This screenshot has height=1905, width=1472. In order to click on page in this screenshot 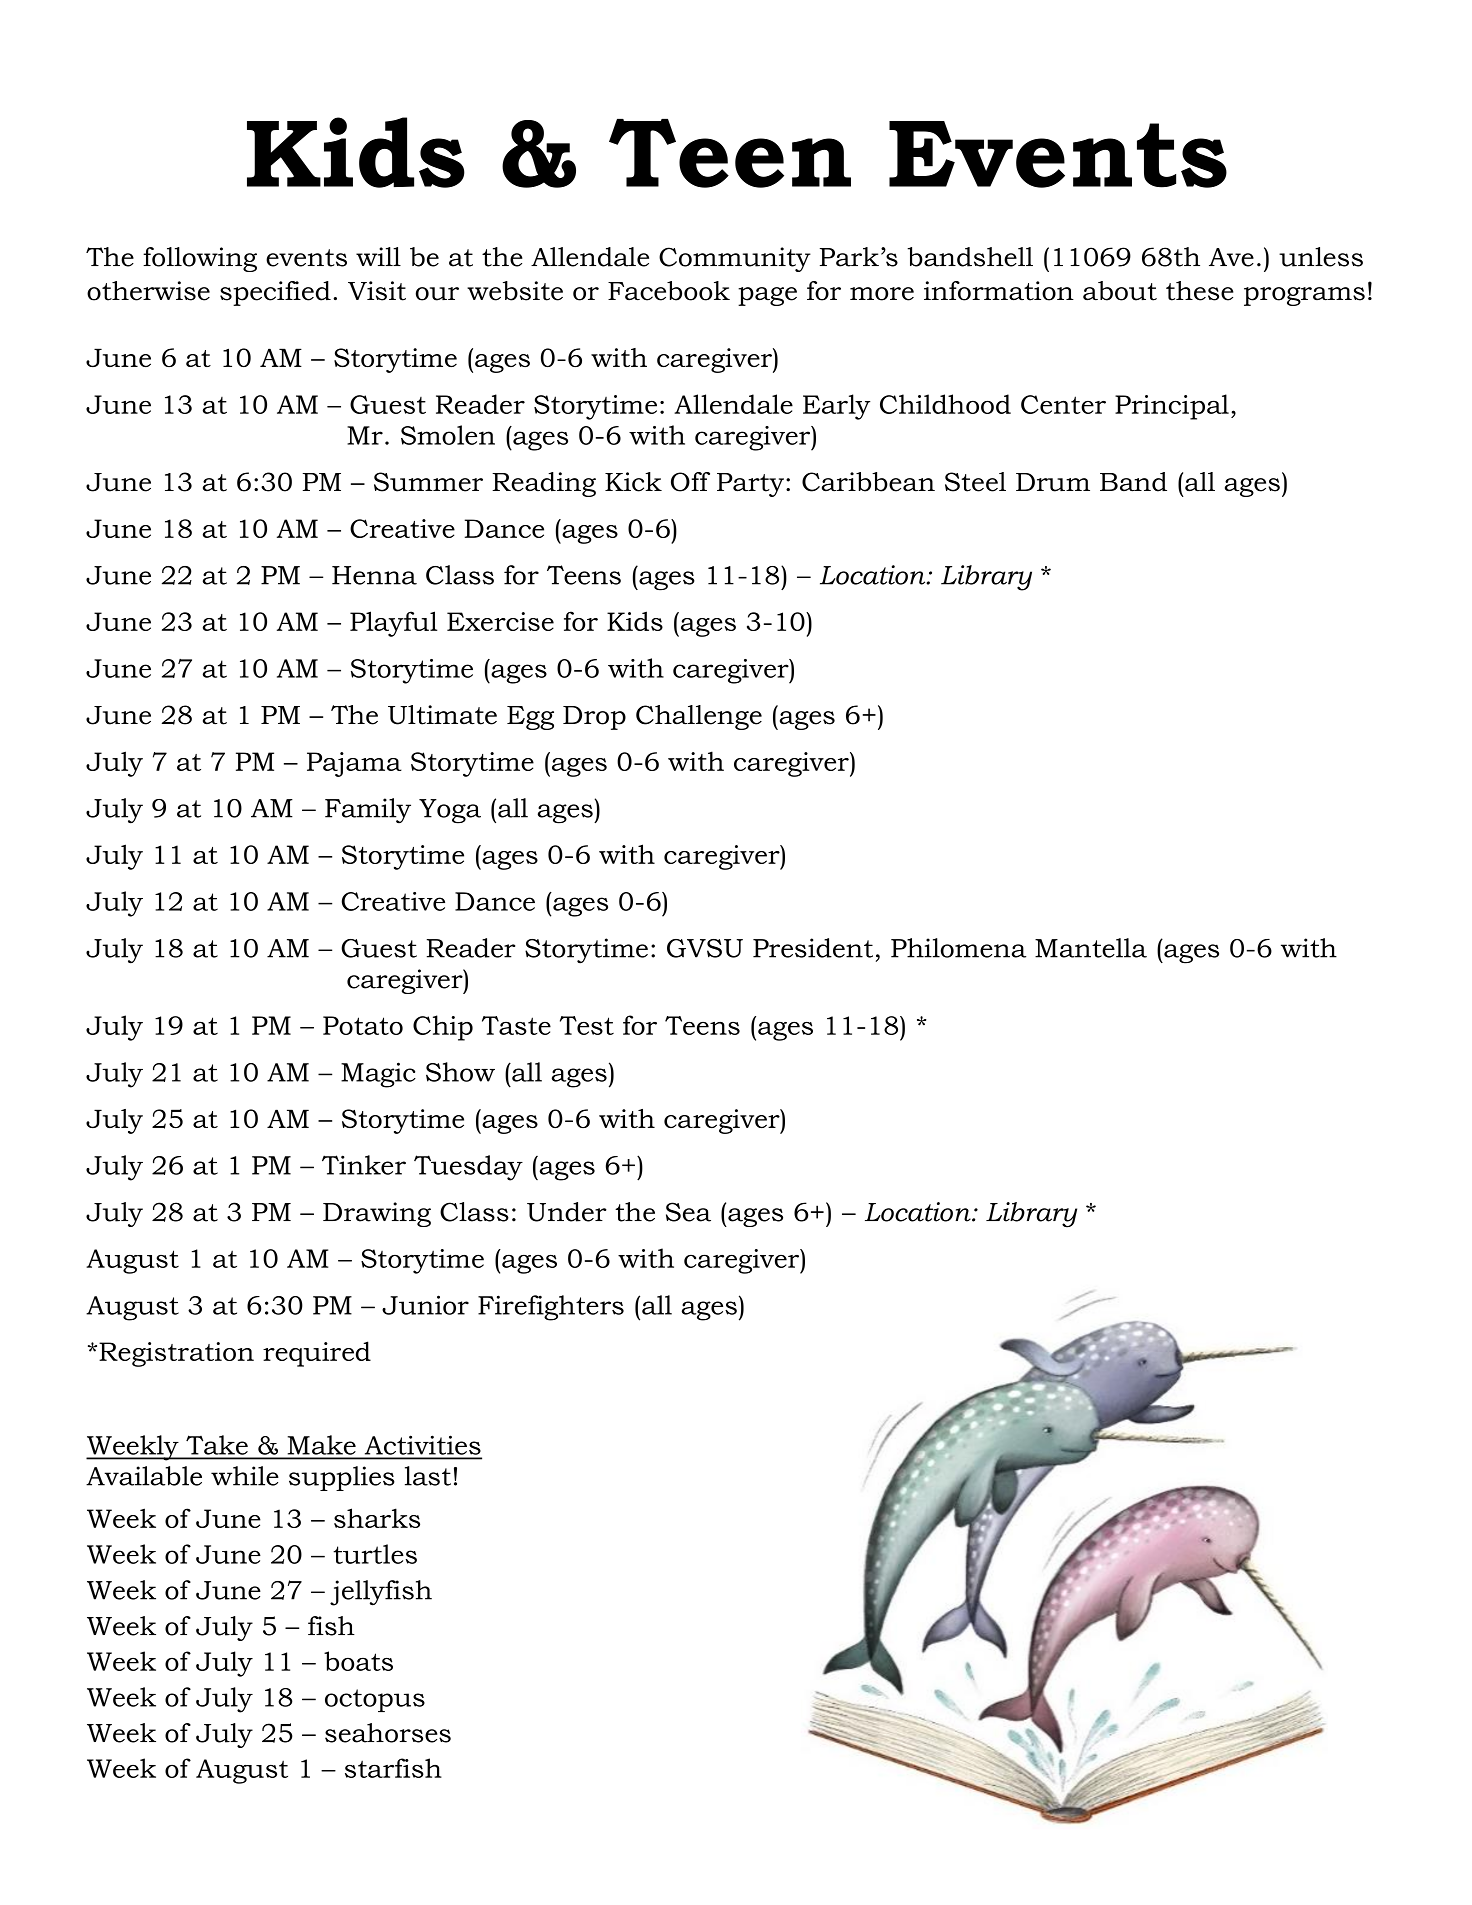, I will do `click(767, 296)`.
